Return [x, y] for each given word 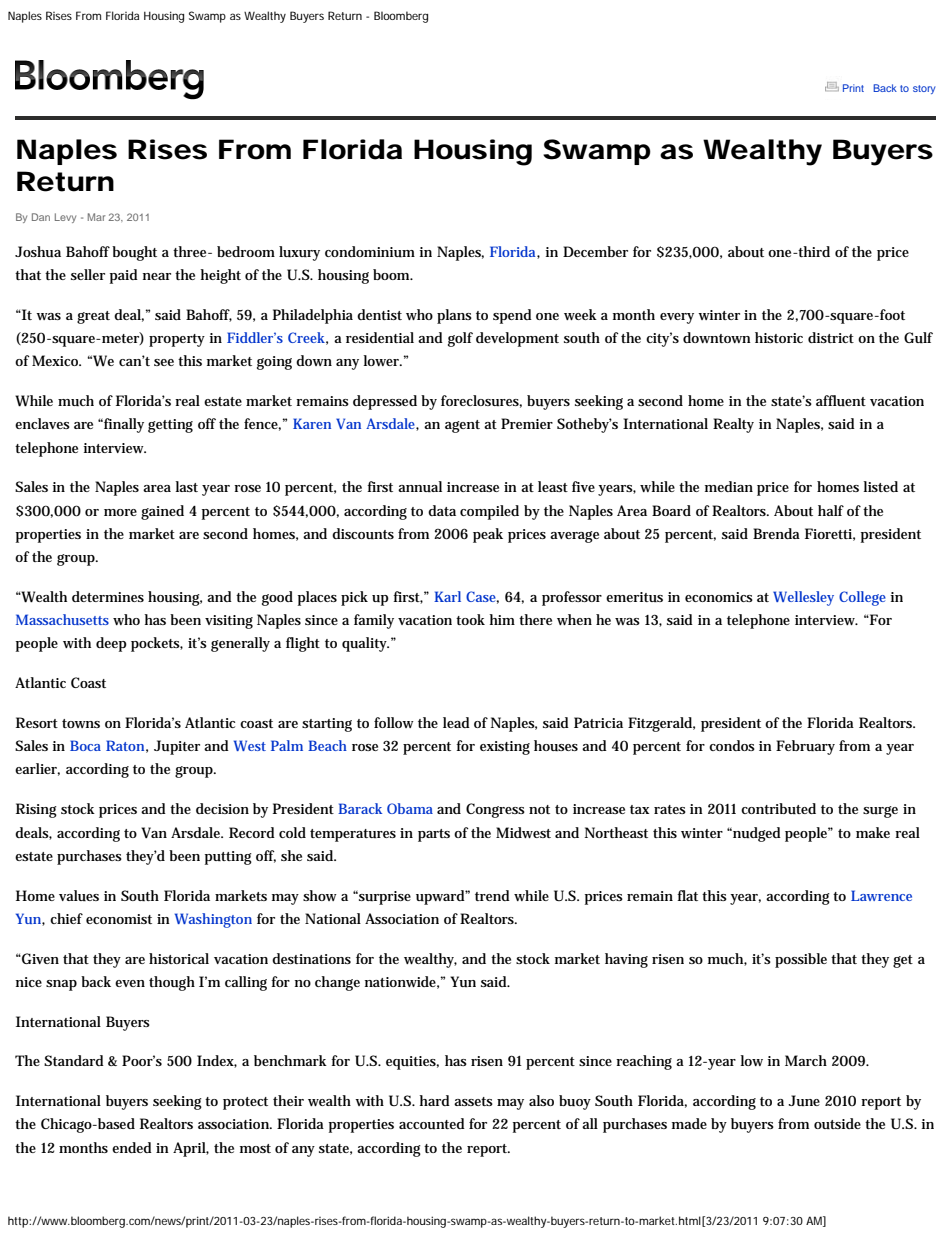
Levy [65, 218]
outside [837, 1123]
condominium [370, 251]
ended [132, 1147]
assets [473, 1101]
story [924, 89]
